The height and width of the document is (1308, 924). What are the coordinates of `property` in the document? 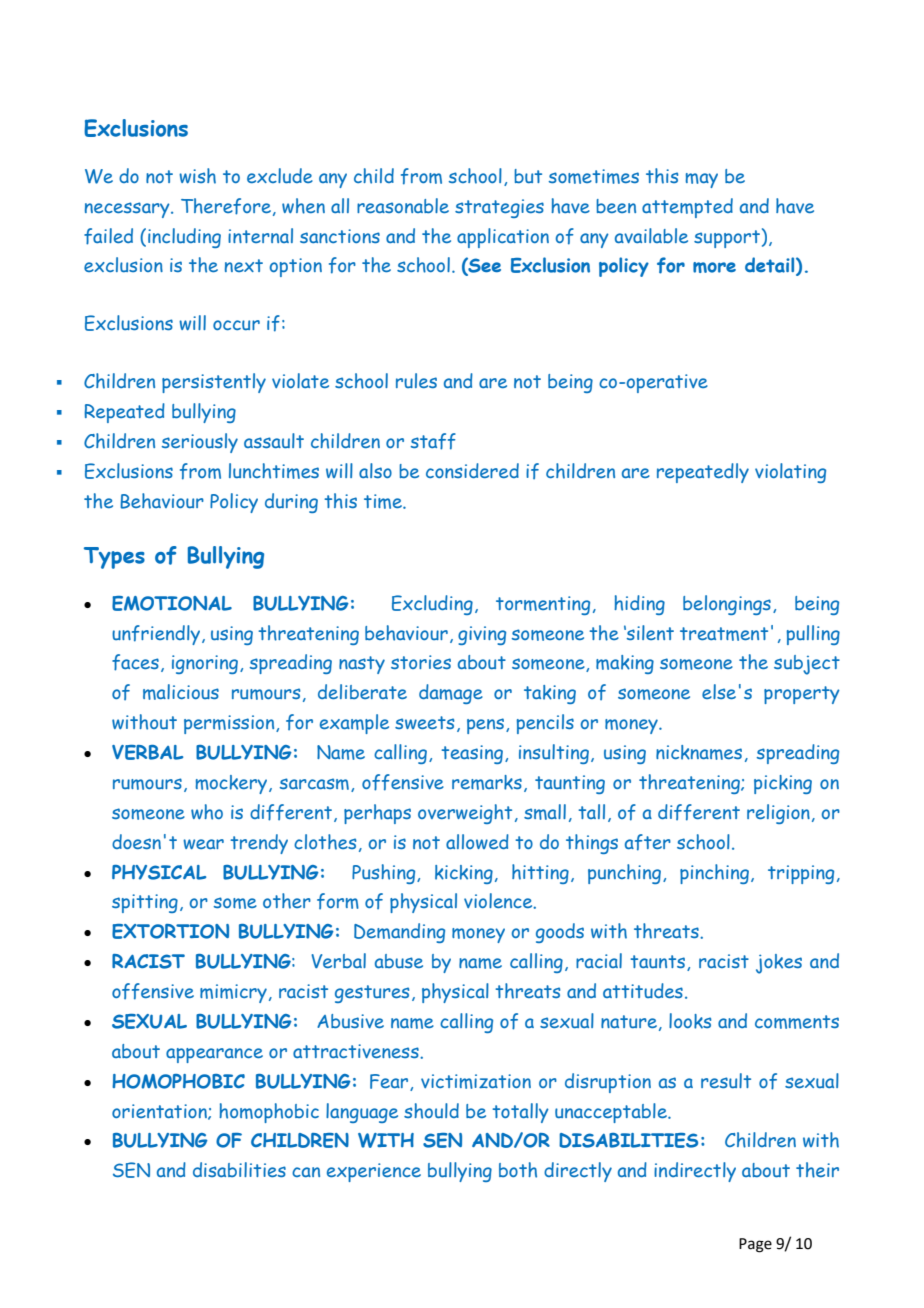 It's located at (802, 695).
